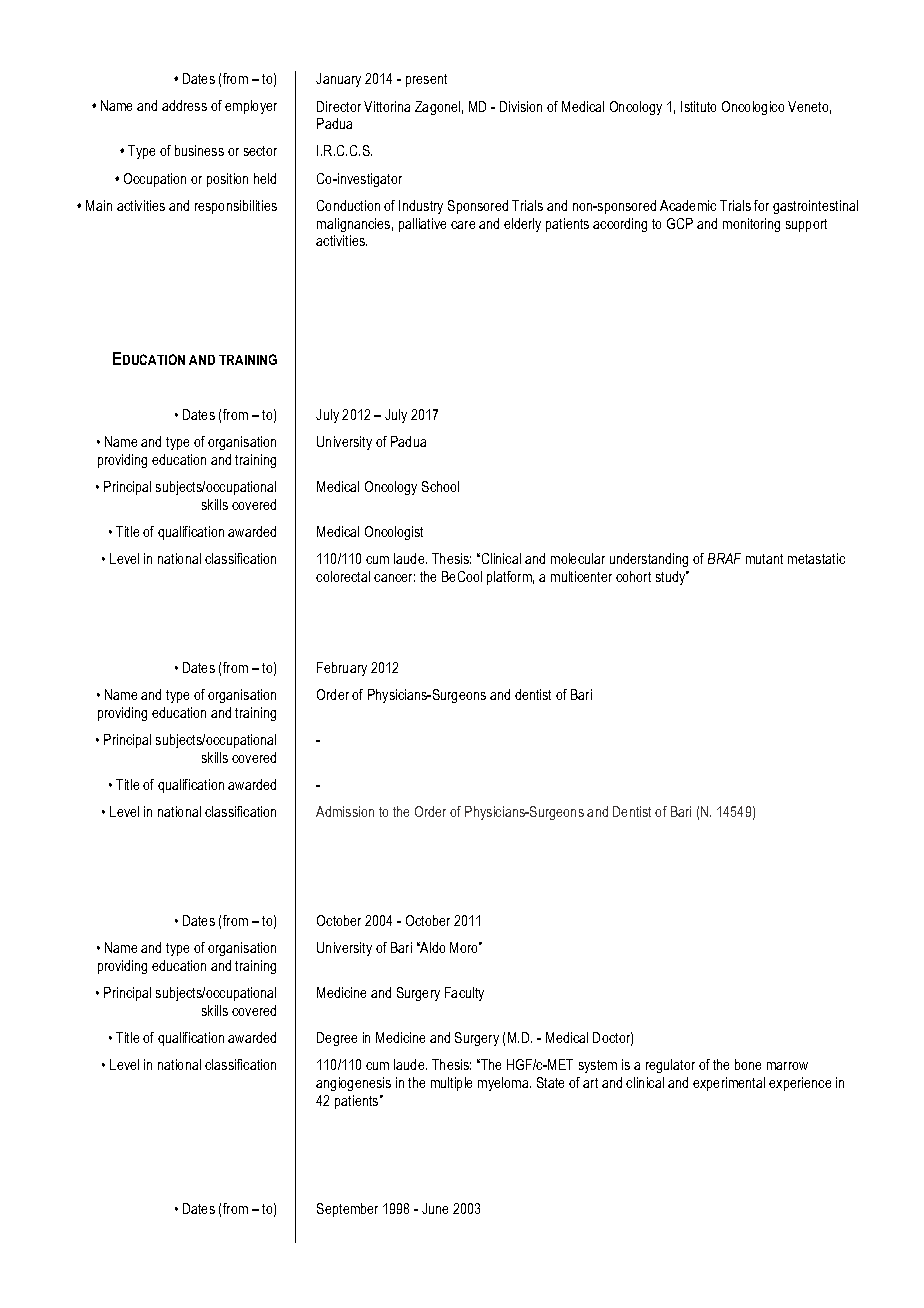  What do you see at coordinates (426, 80) in the screenshot?
I see `present` at bounding box center [426, 80].
